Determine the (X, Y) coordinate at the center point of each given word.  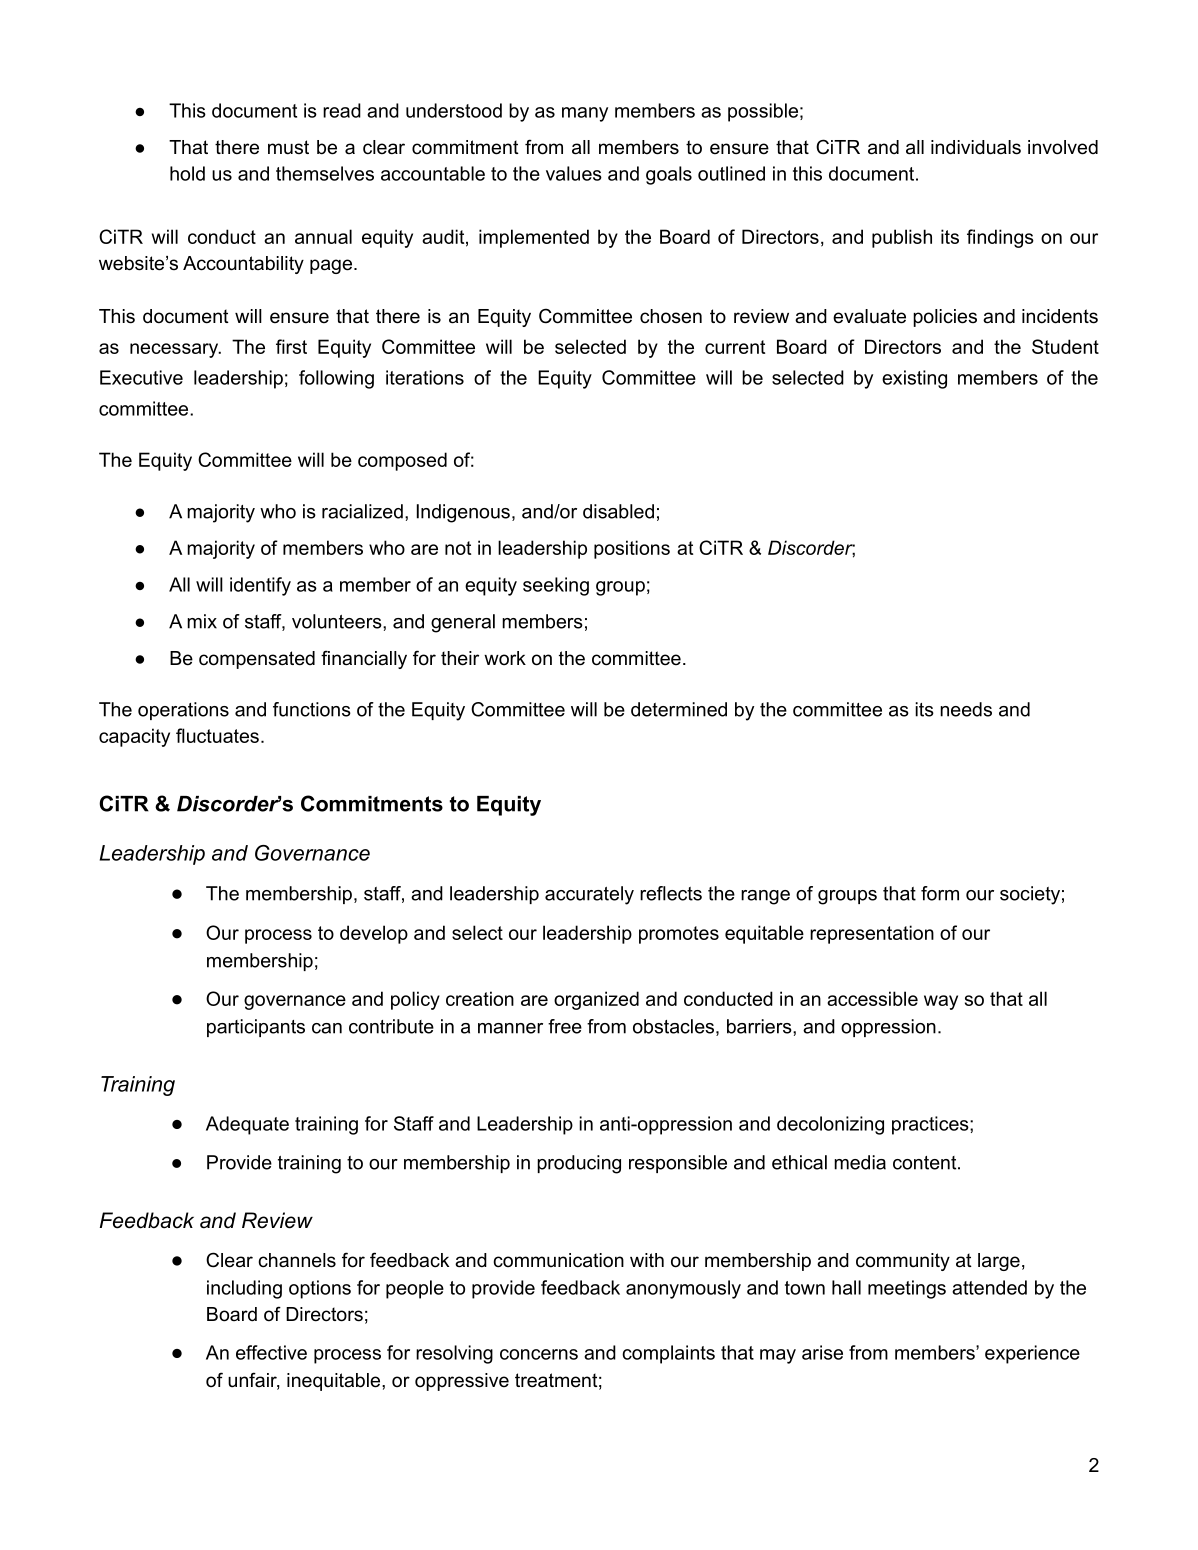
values (574, 173)
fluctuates (217, 735)
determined (679, 709)
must (288, 147)
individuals (976, 147)
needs (966, 709)
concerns (539, 1354)
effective (271, 1352)
